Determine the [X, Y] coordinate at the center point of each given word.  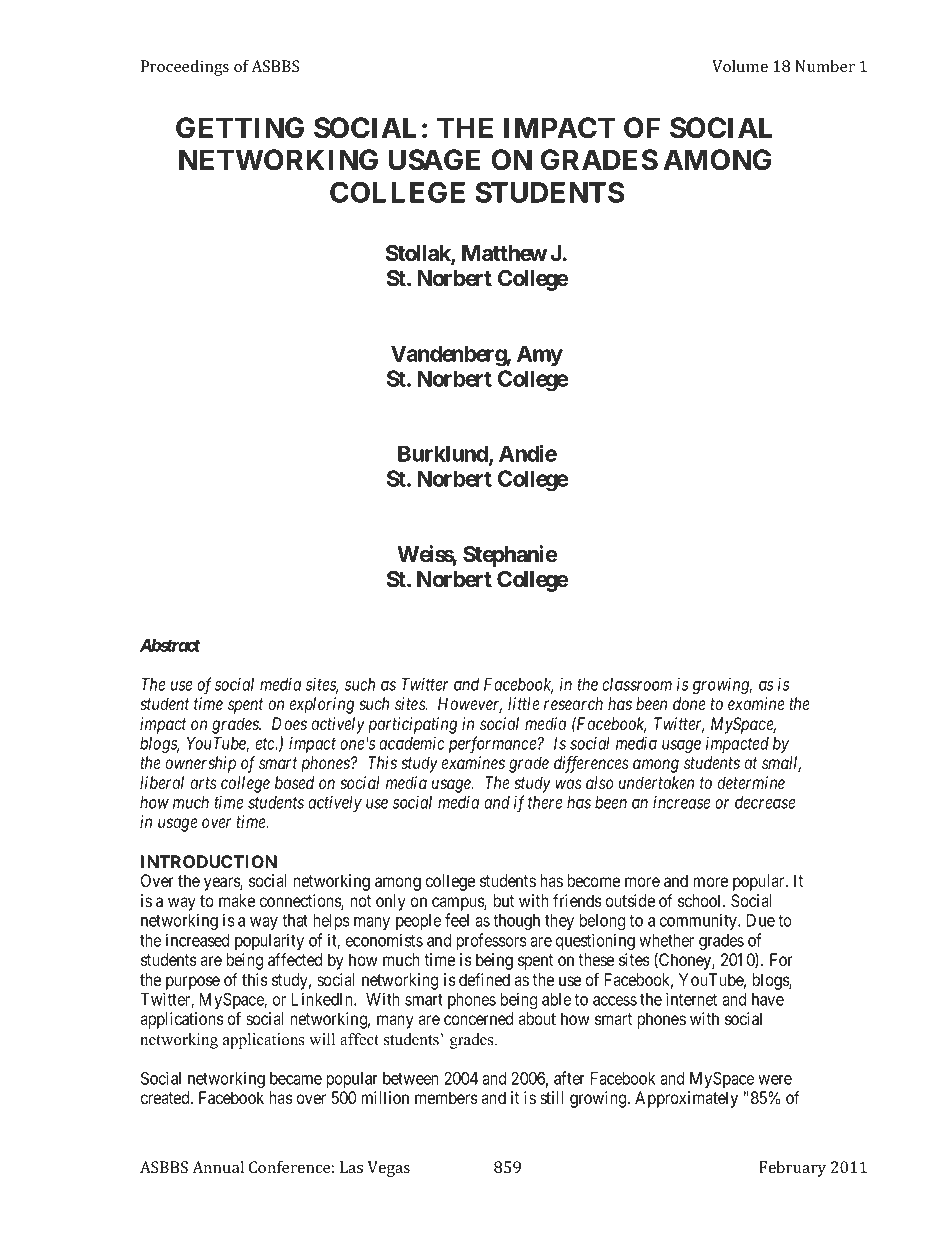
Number [825, 66]
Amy [540, 355]
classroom [637, 684]
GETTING [240, 128]
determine [751, 782]
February [792, 1169]
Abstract [170, 645]
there [545, 802]
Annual [218, 1167]
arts [203, 783]
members [446, 1097]
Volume [740, 66]
